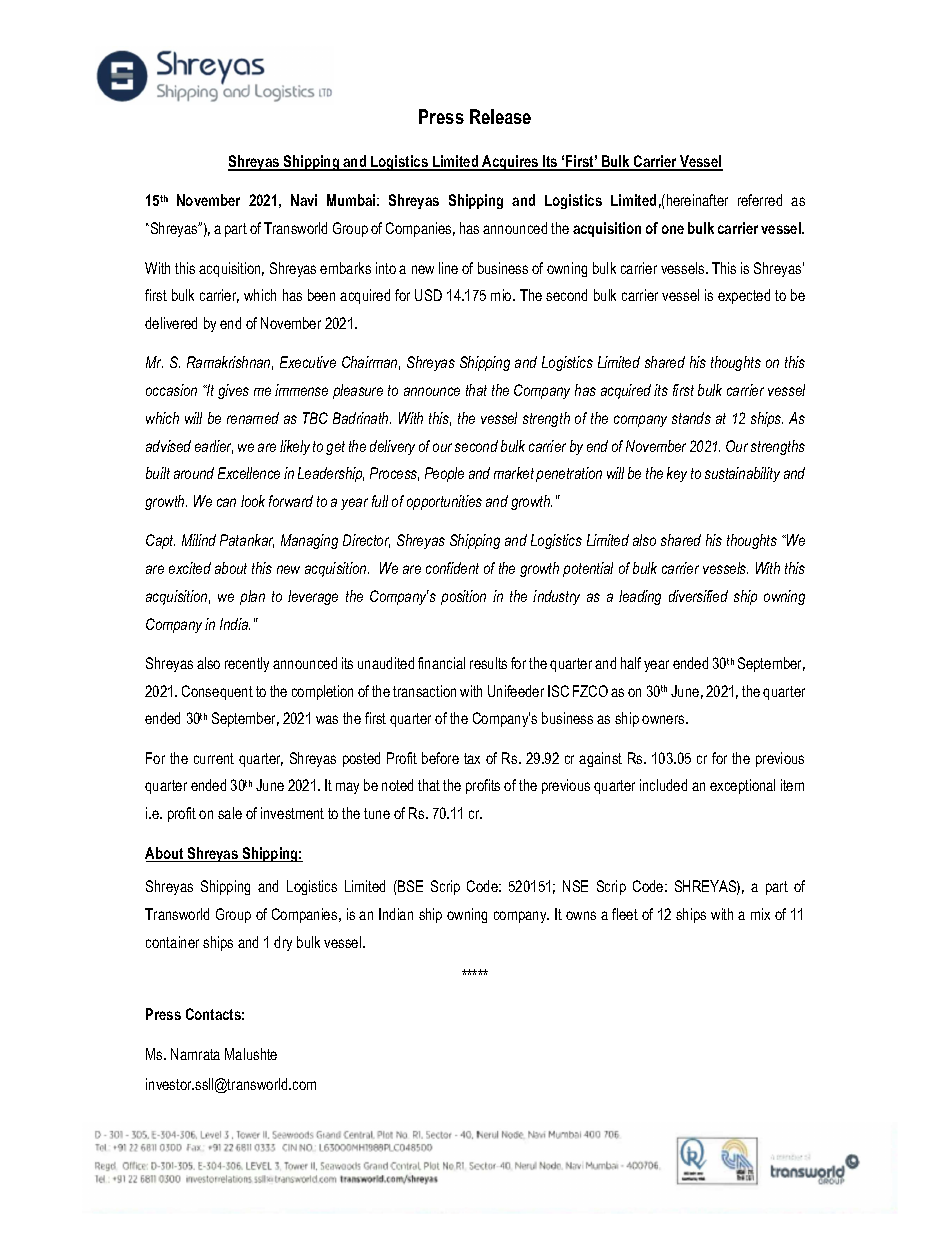  What do you see at coordinates (247, 664) in the document?
I see `recently` at bounding box center [247, 664].
